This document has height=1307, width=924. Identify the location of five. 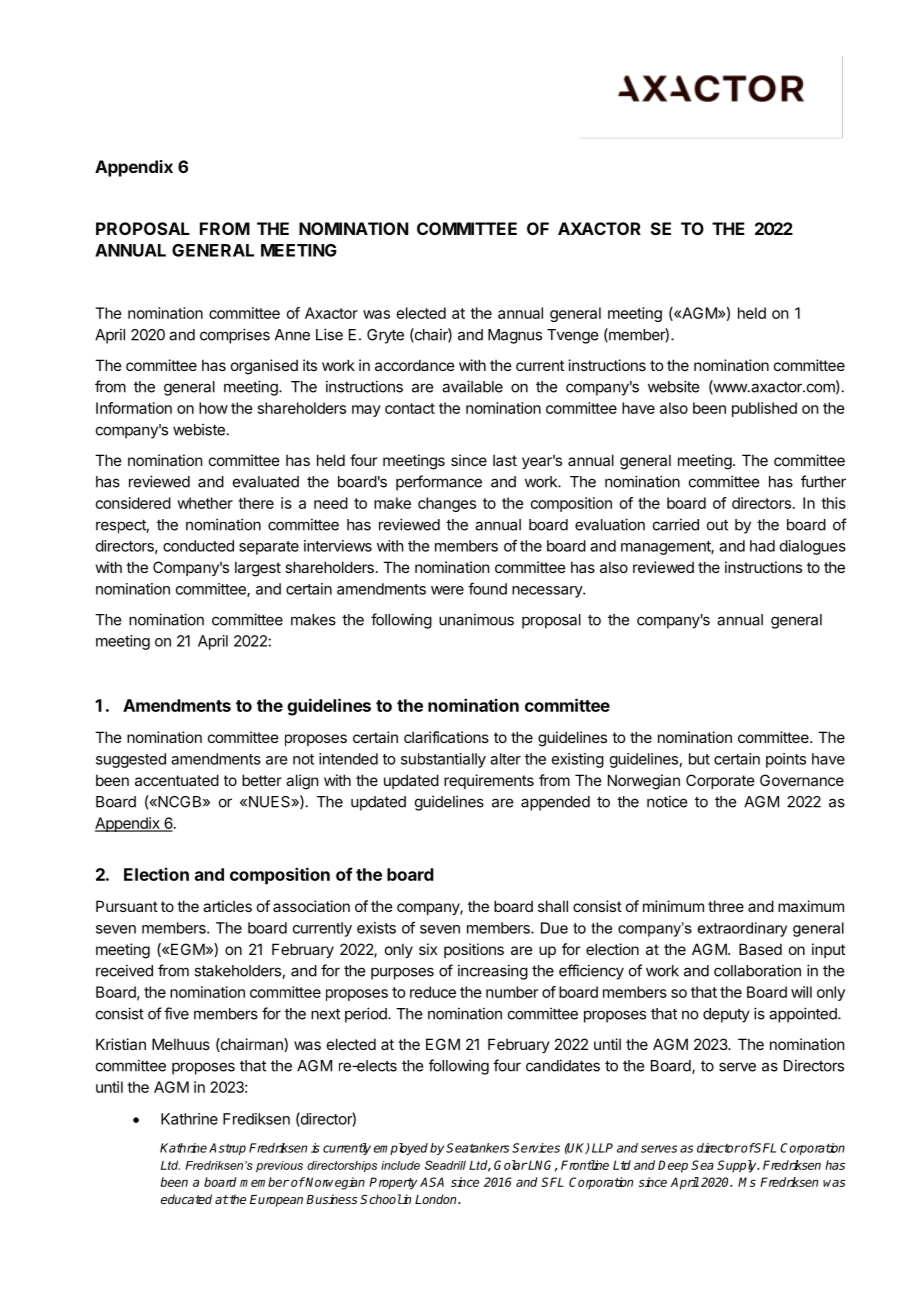
(176, 1013).
